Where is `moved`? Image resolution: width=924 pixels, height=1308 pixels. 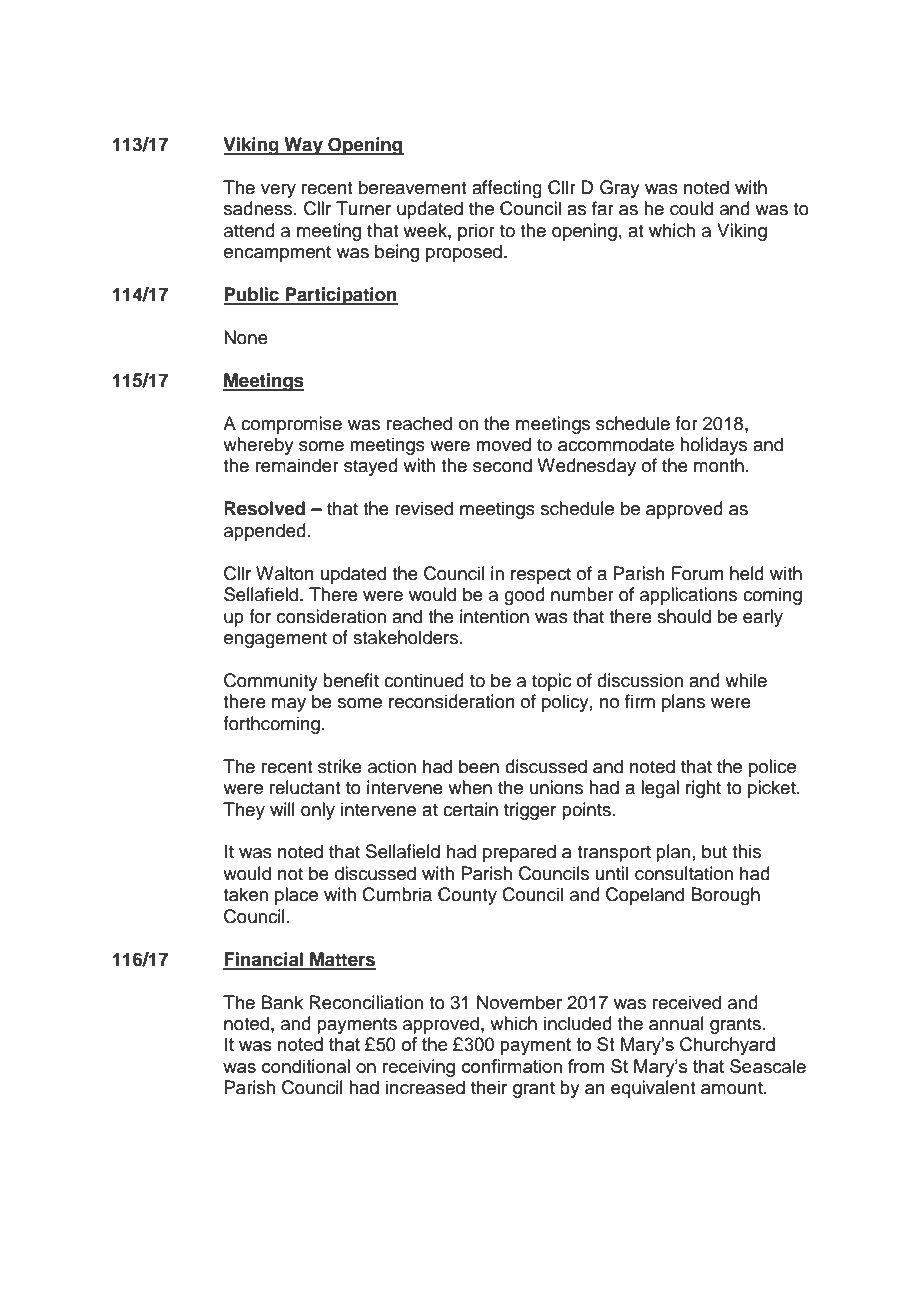
moved is located at coordinates (503, 444).
